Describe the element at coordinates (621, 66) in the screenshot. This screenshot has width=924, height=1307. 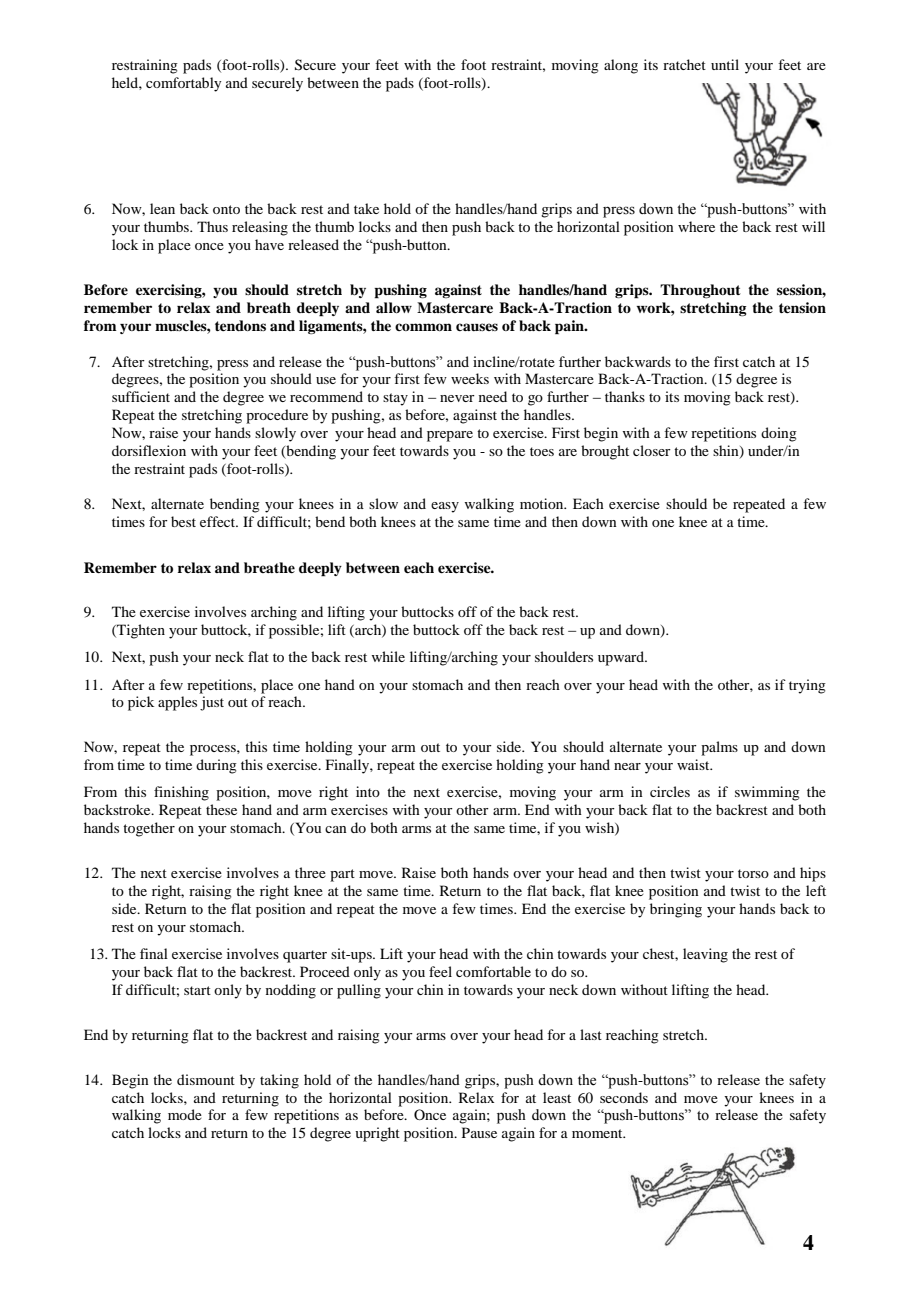
I see `along` at that location.
